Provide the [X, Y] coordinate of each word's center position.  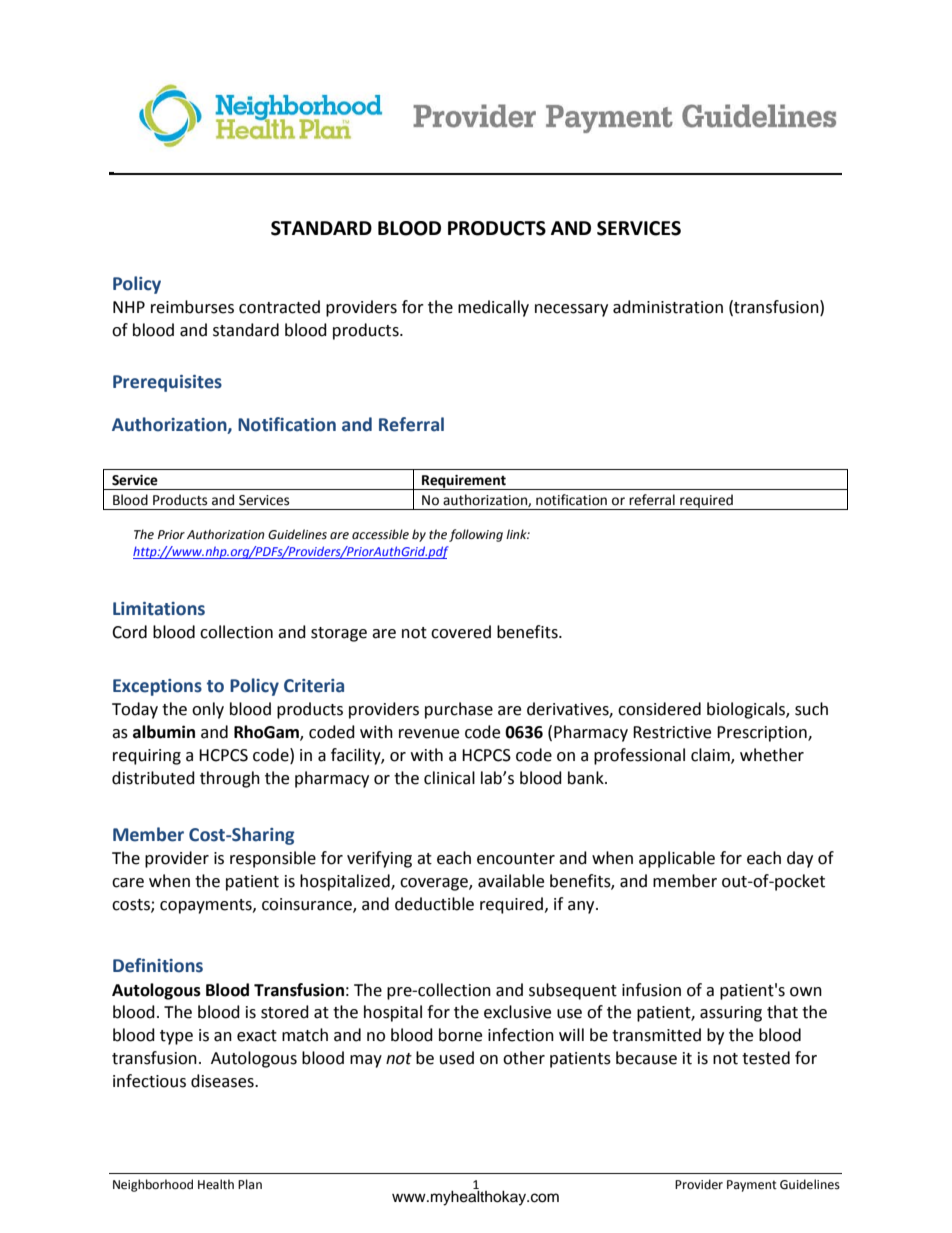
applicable [677, 859]
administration [668, 307]
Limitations [159, 609]
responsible [273, 859]
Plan [250, 1184]
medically [493, 308]
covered [461, 632]
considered [659, 709]
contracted [279, 307]
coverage [435, 884]
